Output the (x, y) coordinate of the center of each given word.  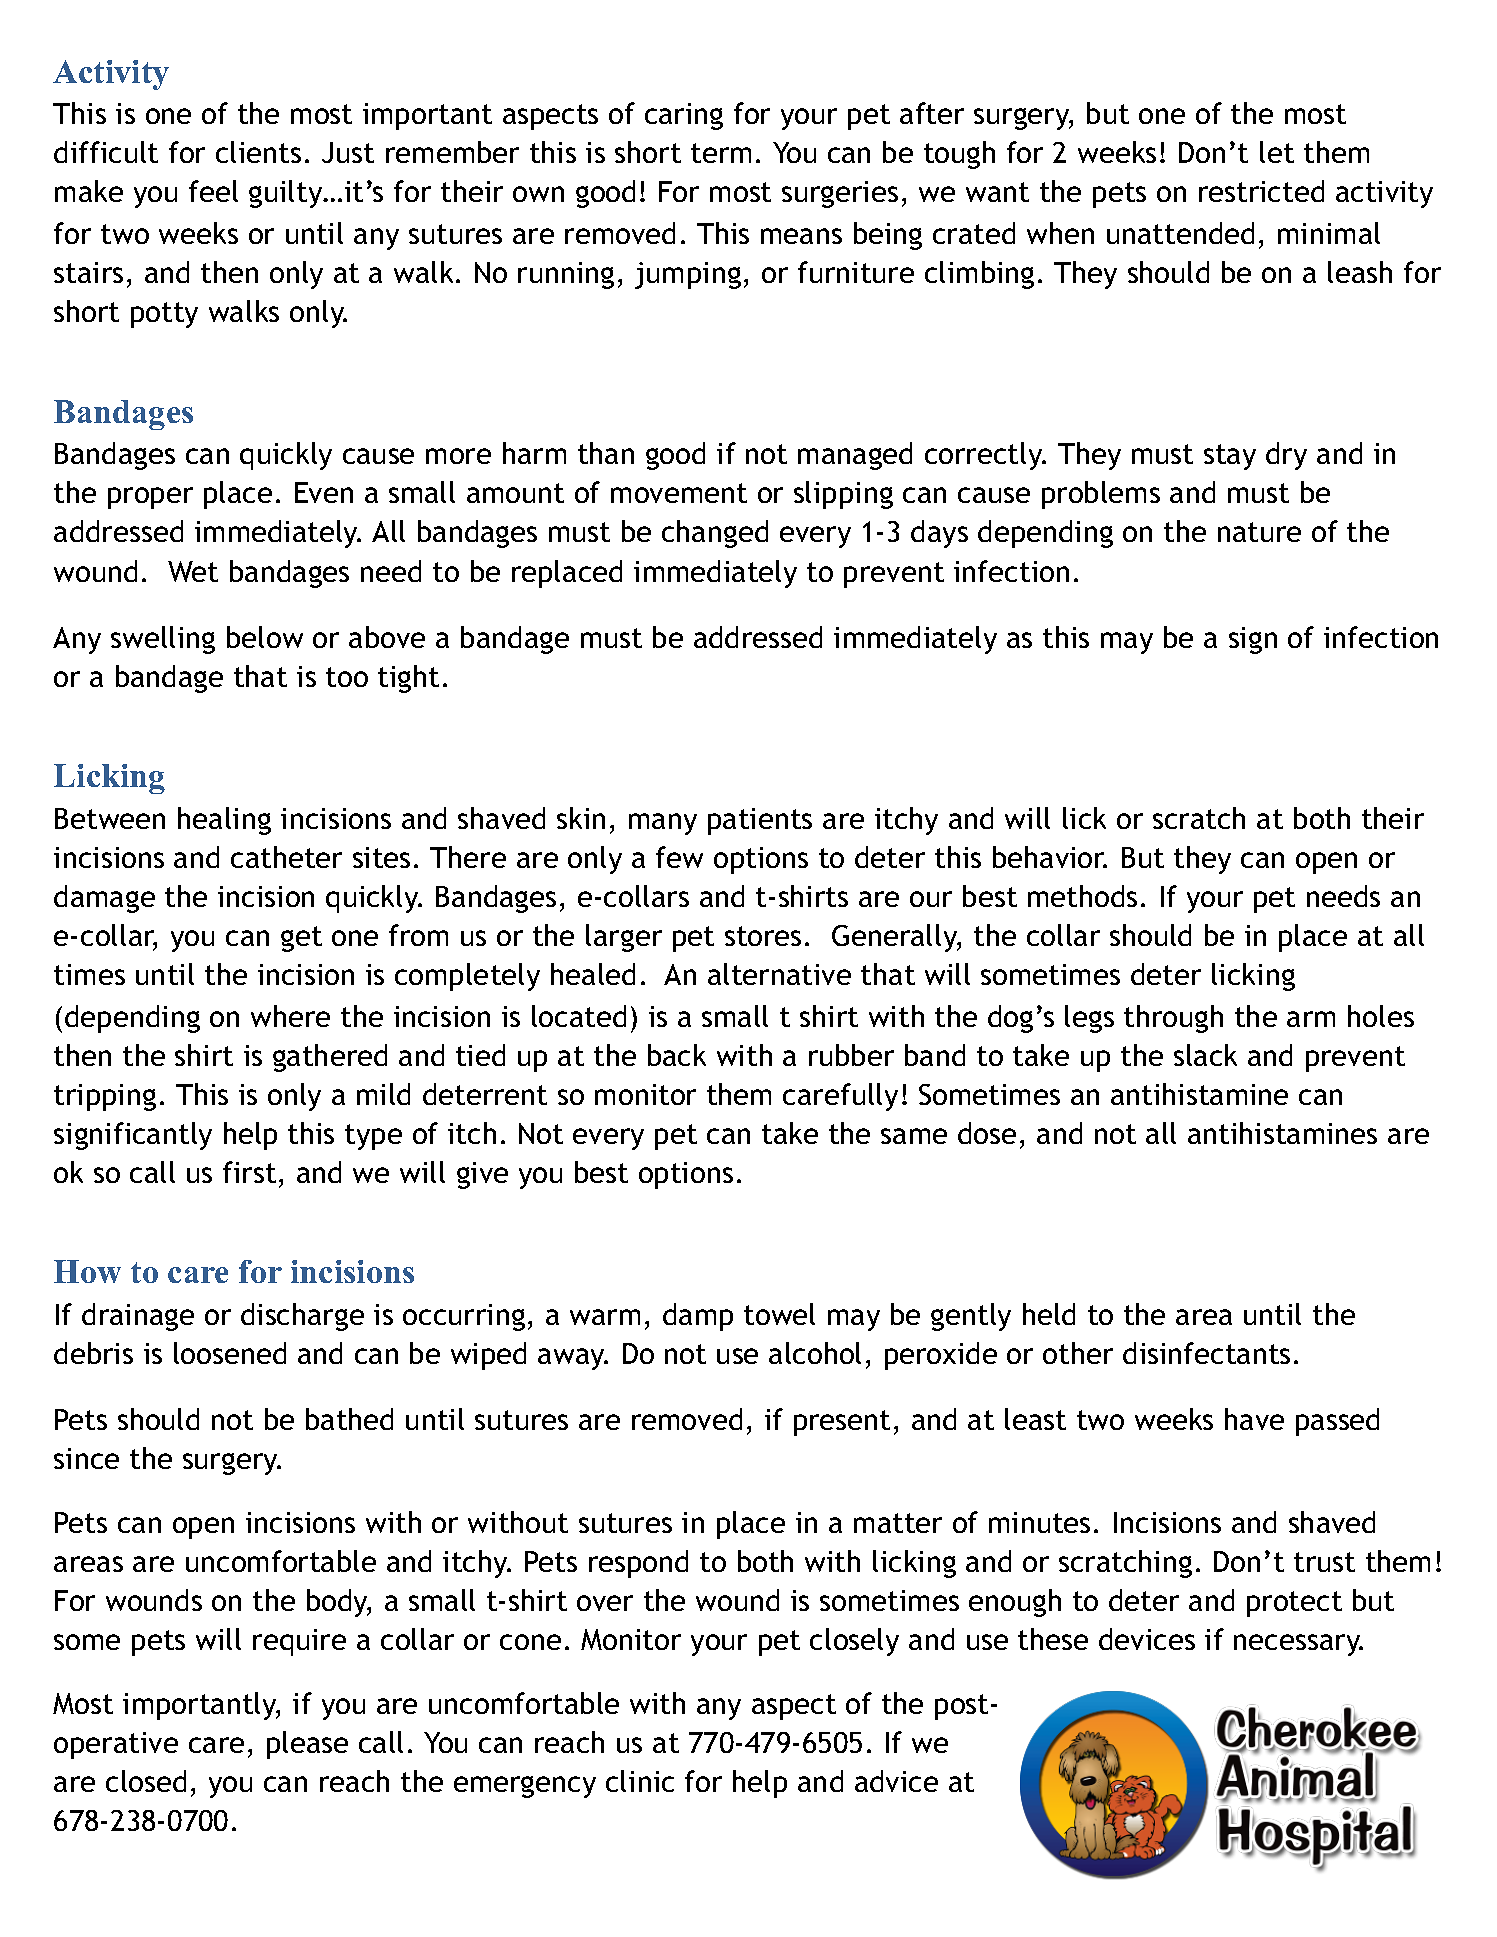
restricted (1261, 191)
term (721, 153)
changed (715, 534)
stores (763, 936)
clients (258, 152)
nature (1259, 532)
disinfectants (1206, 1353)
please (307, 1745)
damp (698, 1317)
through (1173, 1019)
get (301, 939)
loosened (230, 1353)
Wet (193, 571)
